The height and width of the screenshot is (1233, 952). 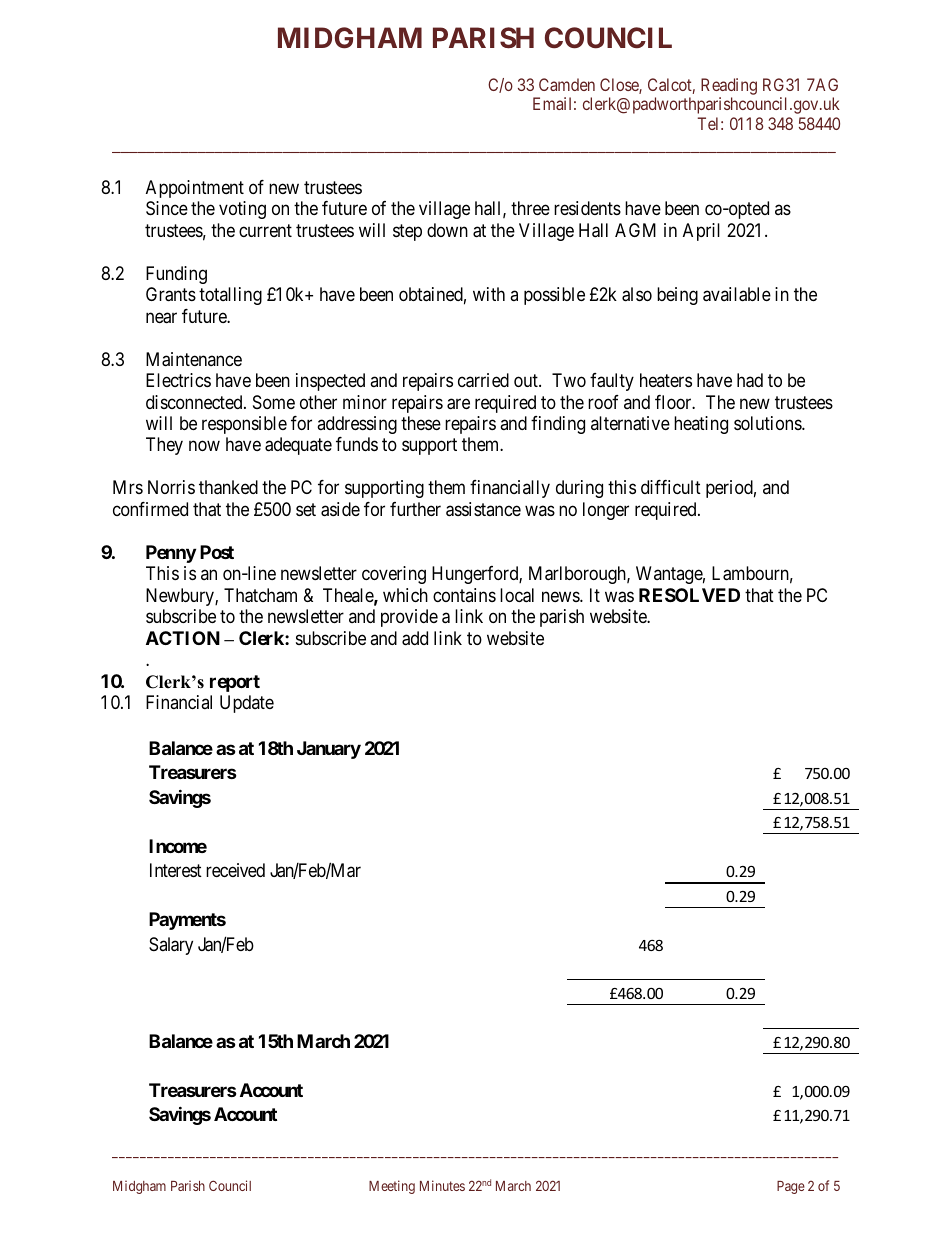 What do you see at coordinates (483, 509) in the screenshot?
I see `assistance` at bounding box center [483, 509].
